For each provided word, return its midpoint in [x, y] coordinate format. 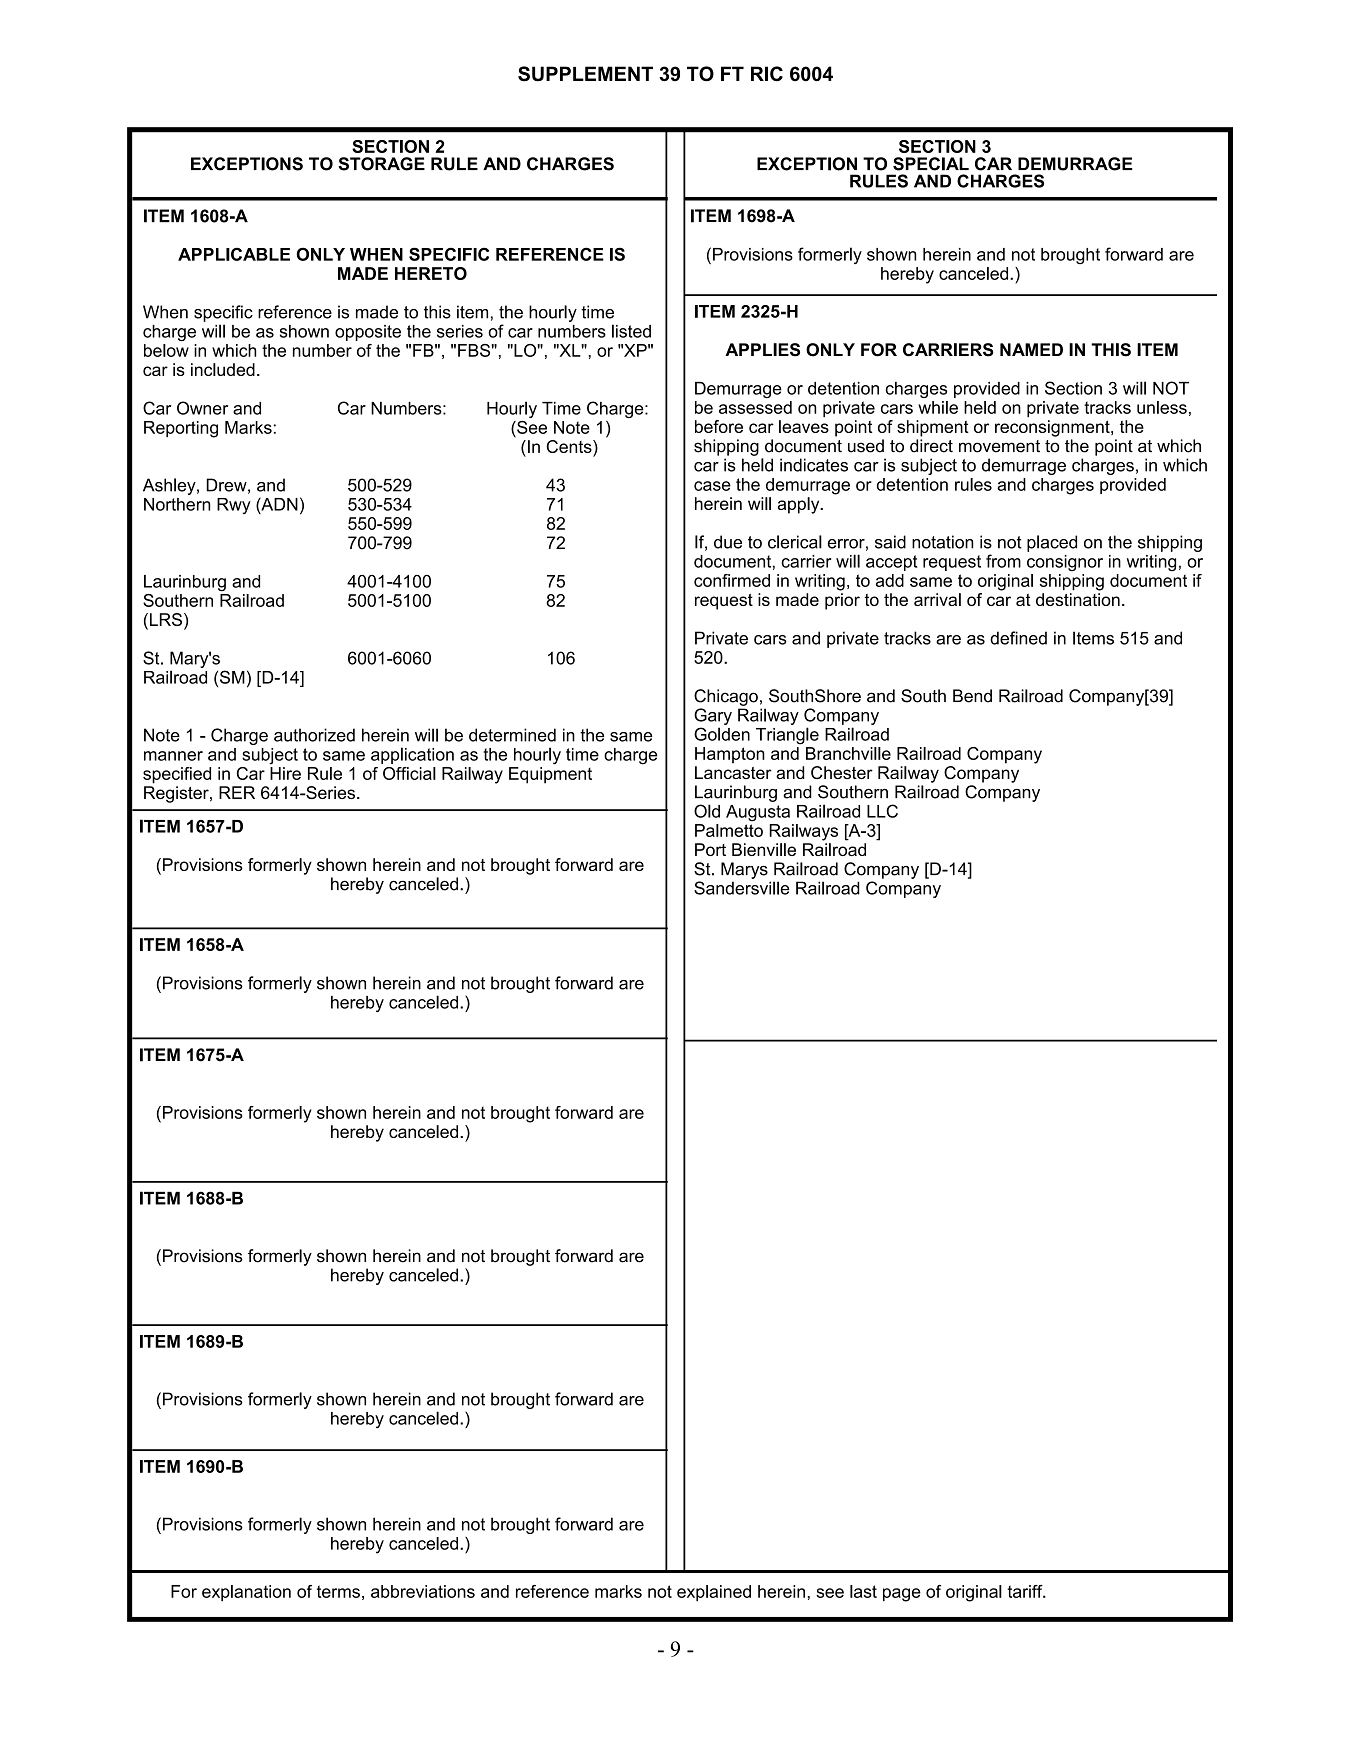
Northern [177, 504]
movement [999, 446]
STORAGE [381, 164]
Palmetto [729, 830]
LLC [882, 811]
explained [714, 1593]
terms [338, 1591]
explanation [246, 1593]
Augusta [758, 813]
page [902, 1595]
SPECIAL [931, 164]
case [712, 486]
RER [237, 792]
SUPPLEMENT [585, 74]
